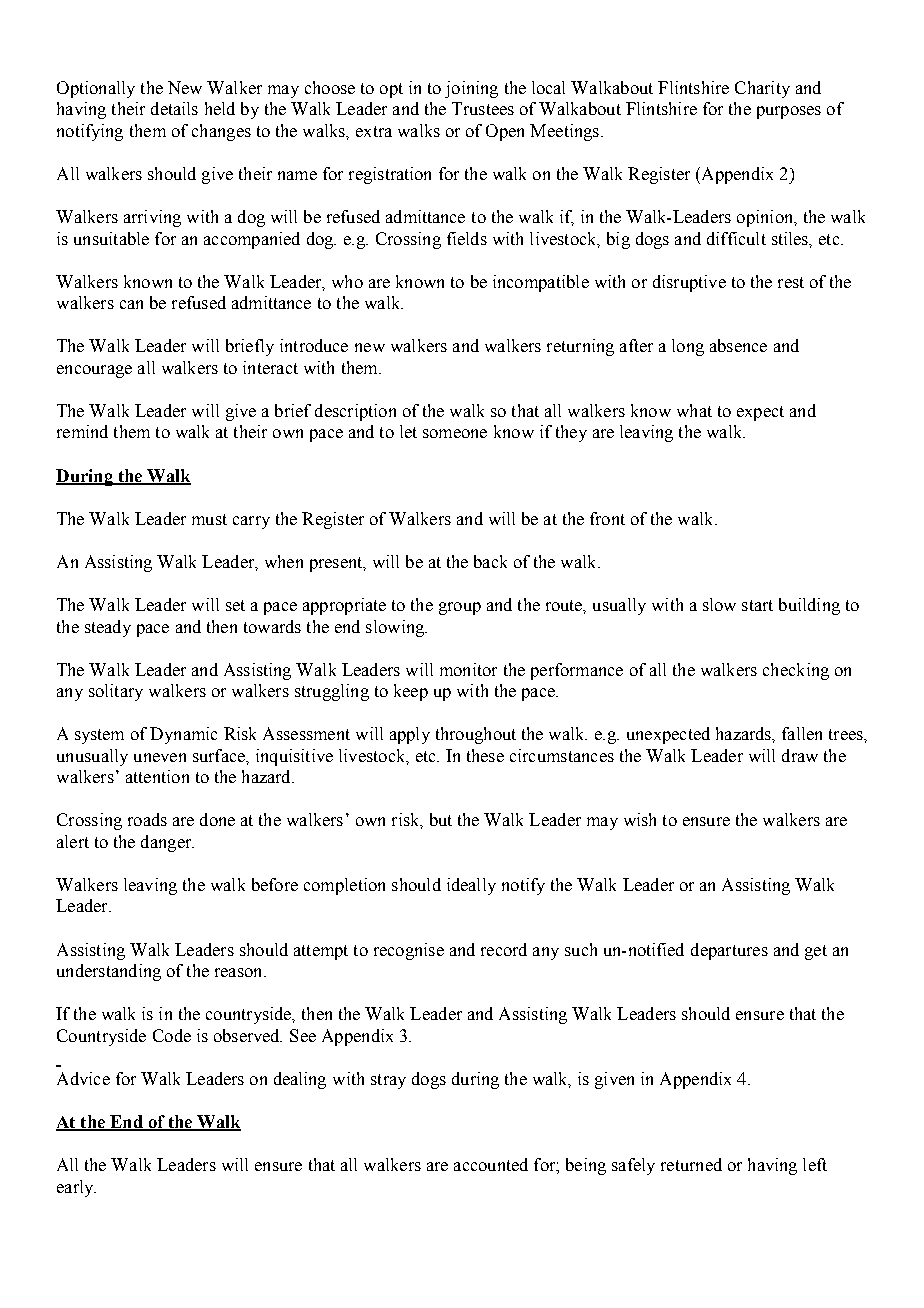 The width and height of the screenshot is (924, 1308). Describe the element at coordinates (174, 108) in the screenshot. I see `details` at that location.
